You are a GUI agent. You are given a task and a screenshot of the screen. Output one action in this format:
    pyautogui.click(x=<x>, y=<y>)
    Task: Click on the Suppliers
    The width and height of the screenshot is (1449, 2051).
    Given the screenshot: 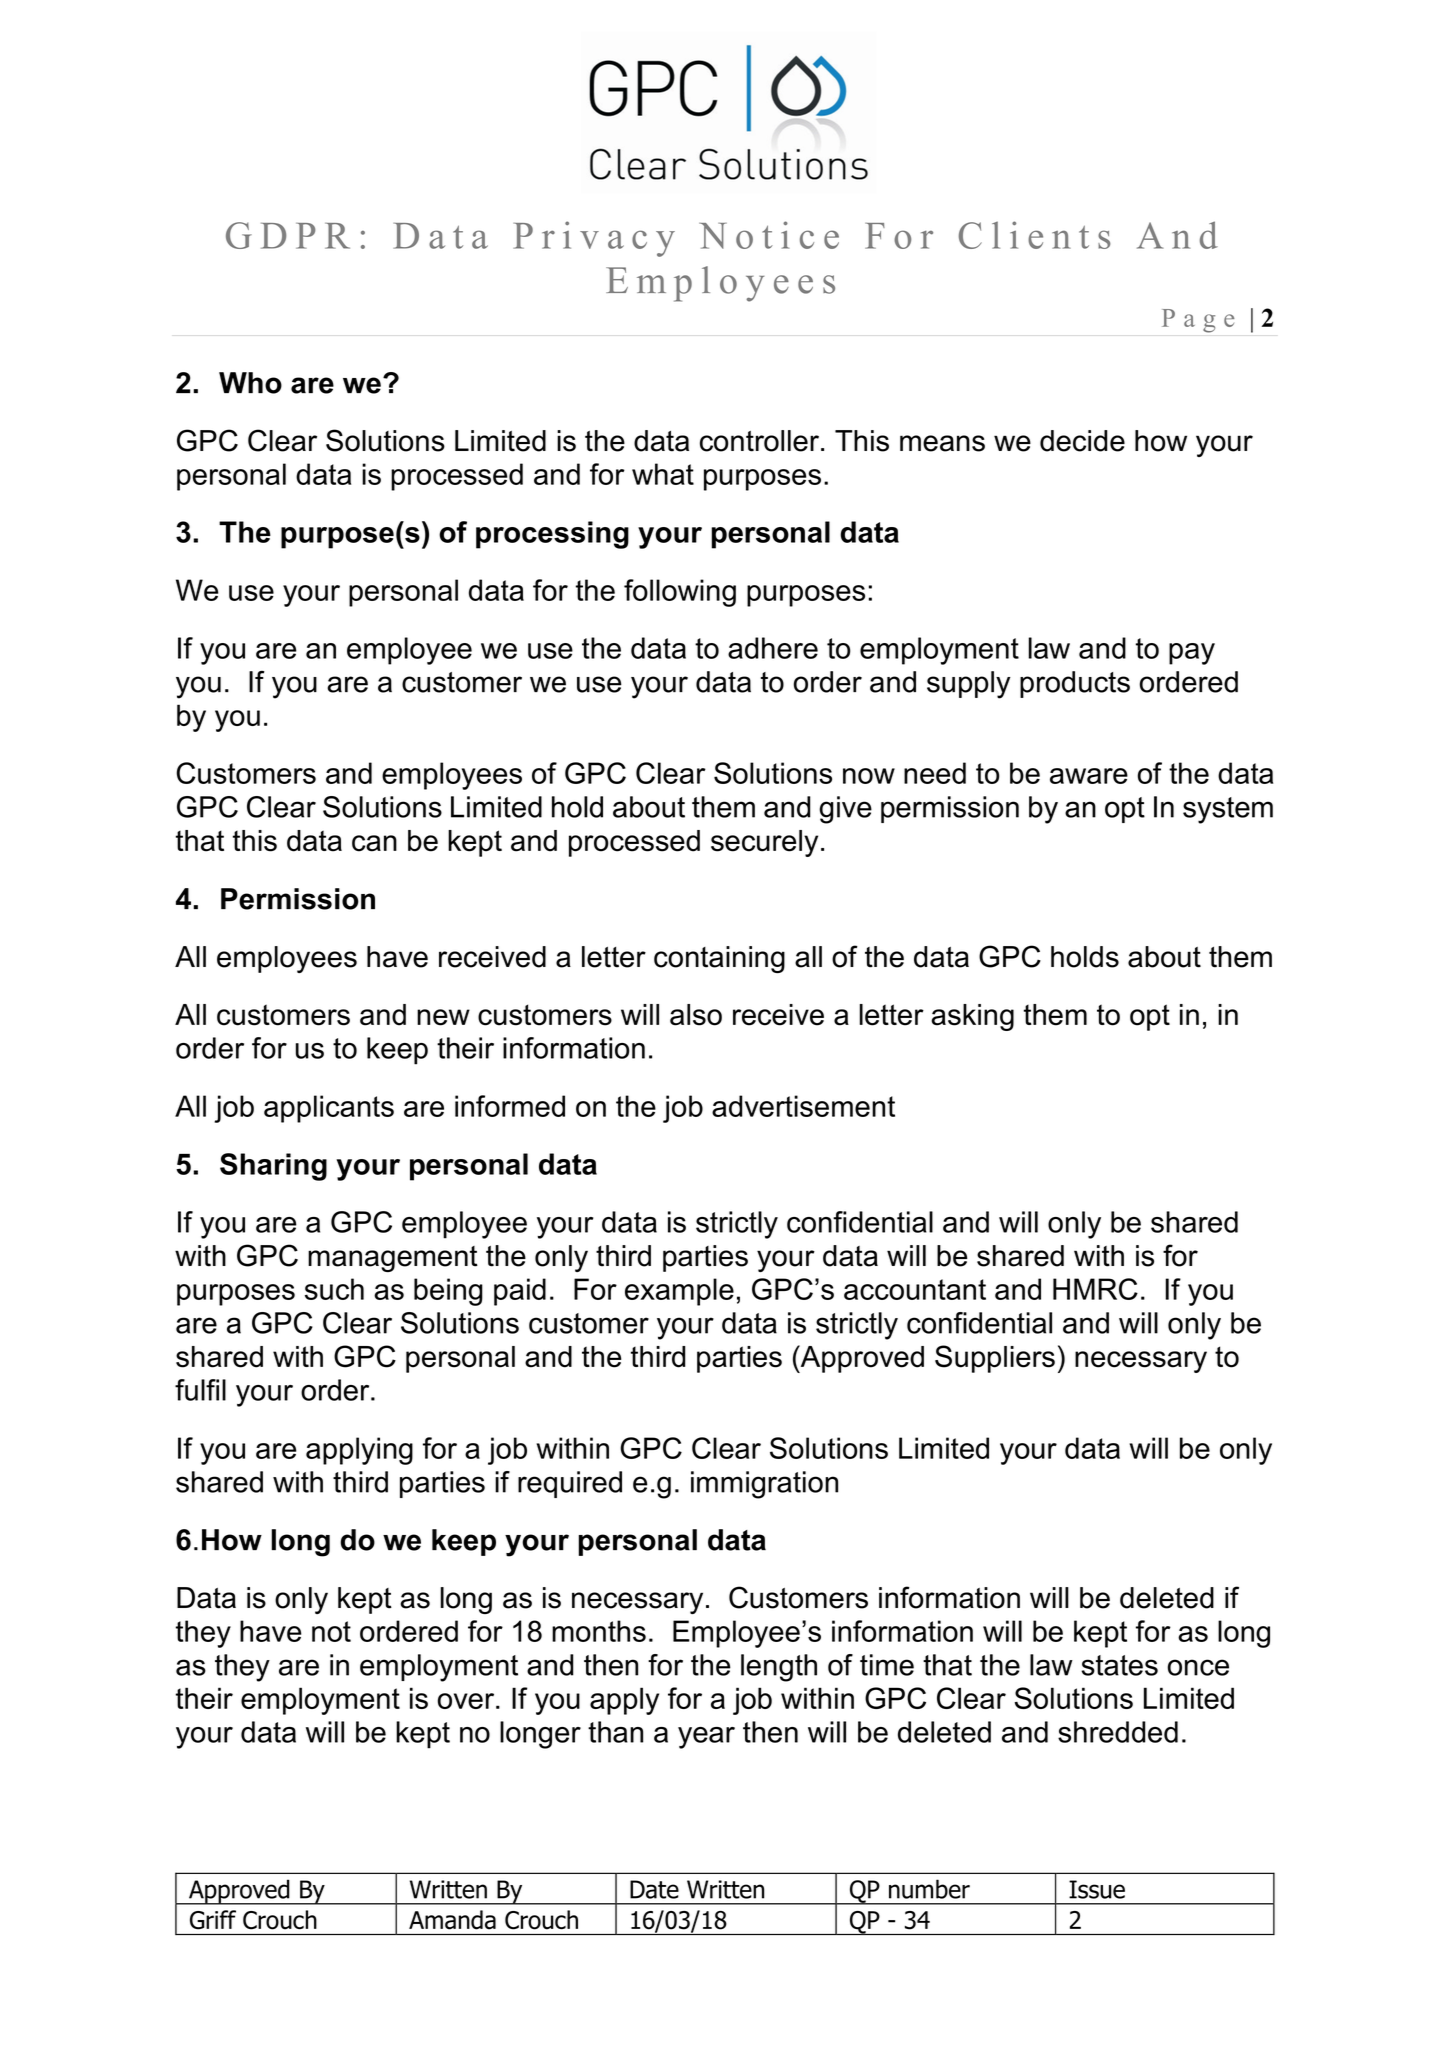 What is the action you would take?
    pyautogui.click(x=995, y=1359)
